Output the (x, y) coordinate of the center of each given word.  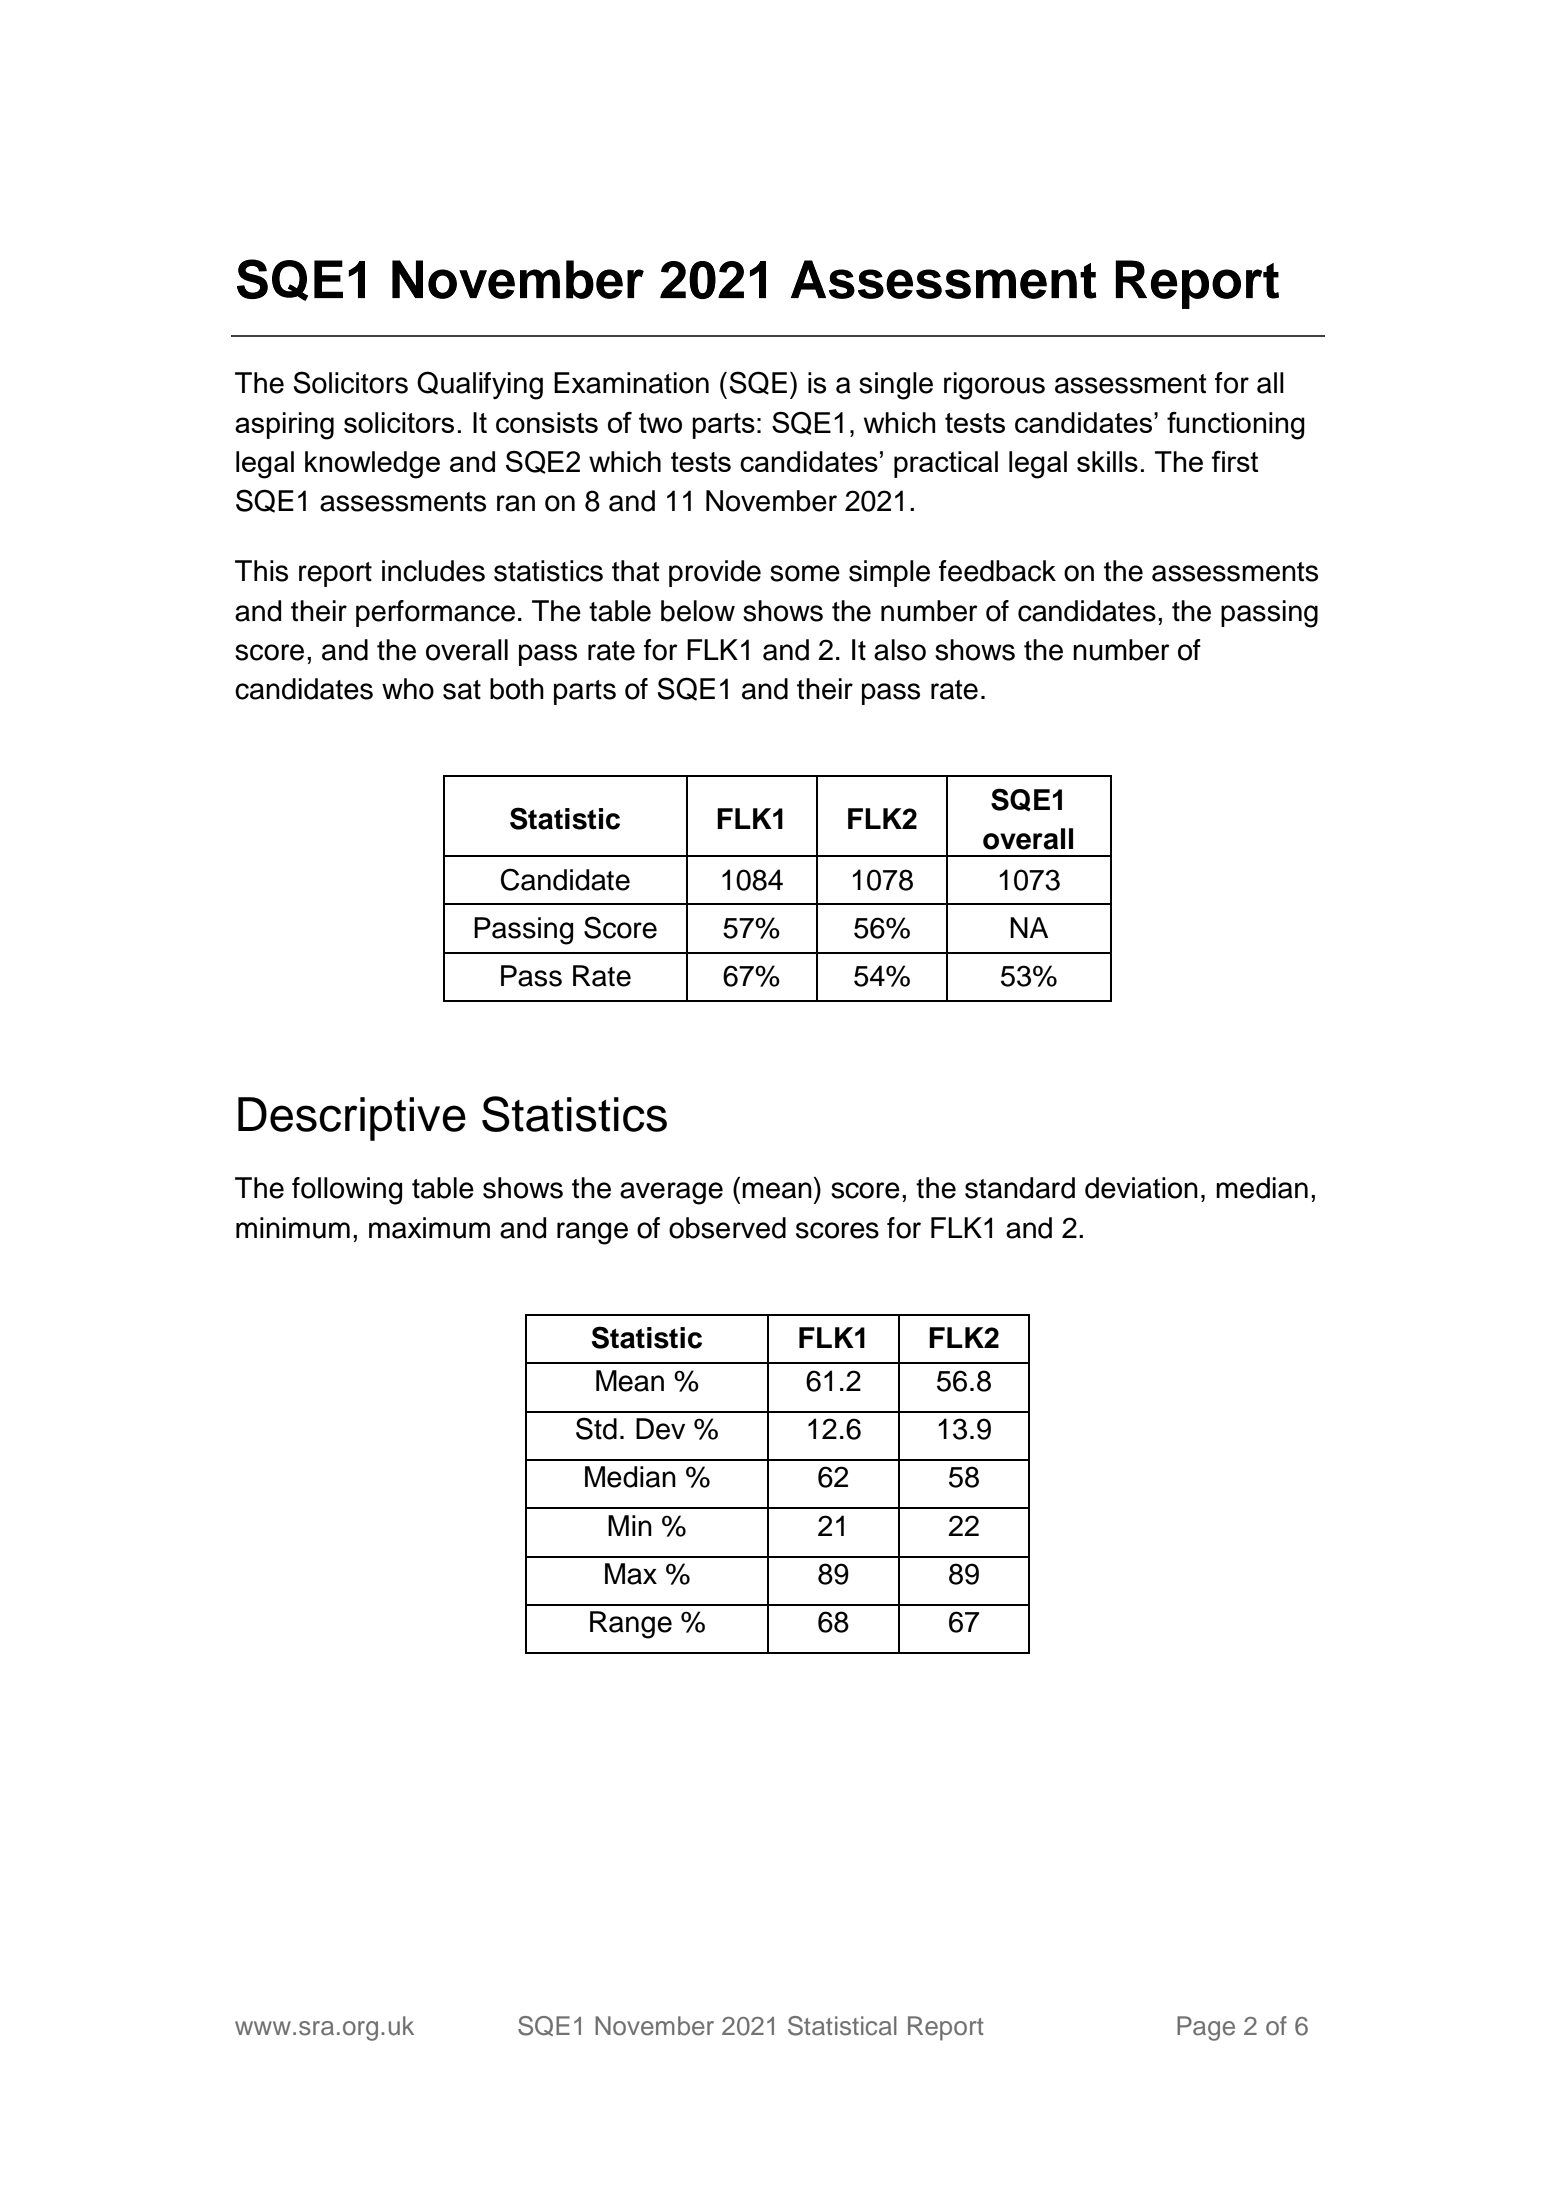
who (408, 689)
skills (1107, 461)
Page (1206, 2028)
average (671, 1193)
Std (596, 1428)
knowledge (372, 465)
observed (727, 1228)
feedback (997, 571)
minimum (293, 1228)
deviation (1141, 1188)
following (347, 1191)
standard (1020, 1188)
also (900, 650)
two (660, 423)
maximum (429, 1228)
